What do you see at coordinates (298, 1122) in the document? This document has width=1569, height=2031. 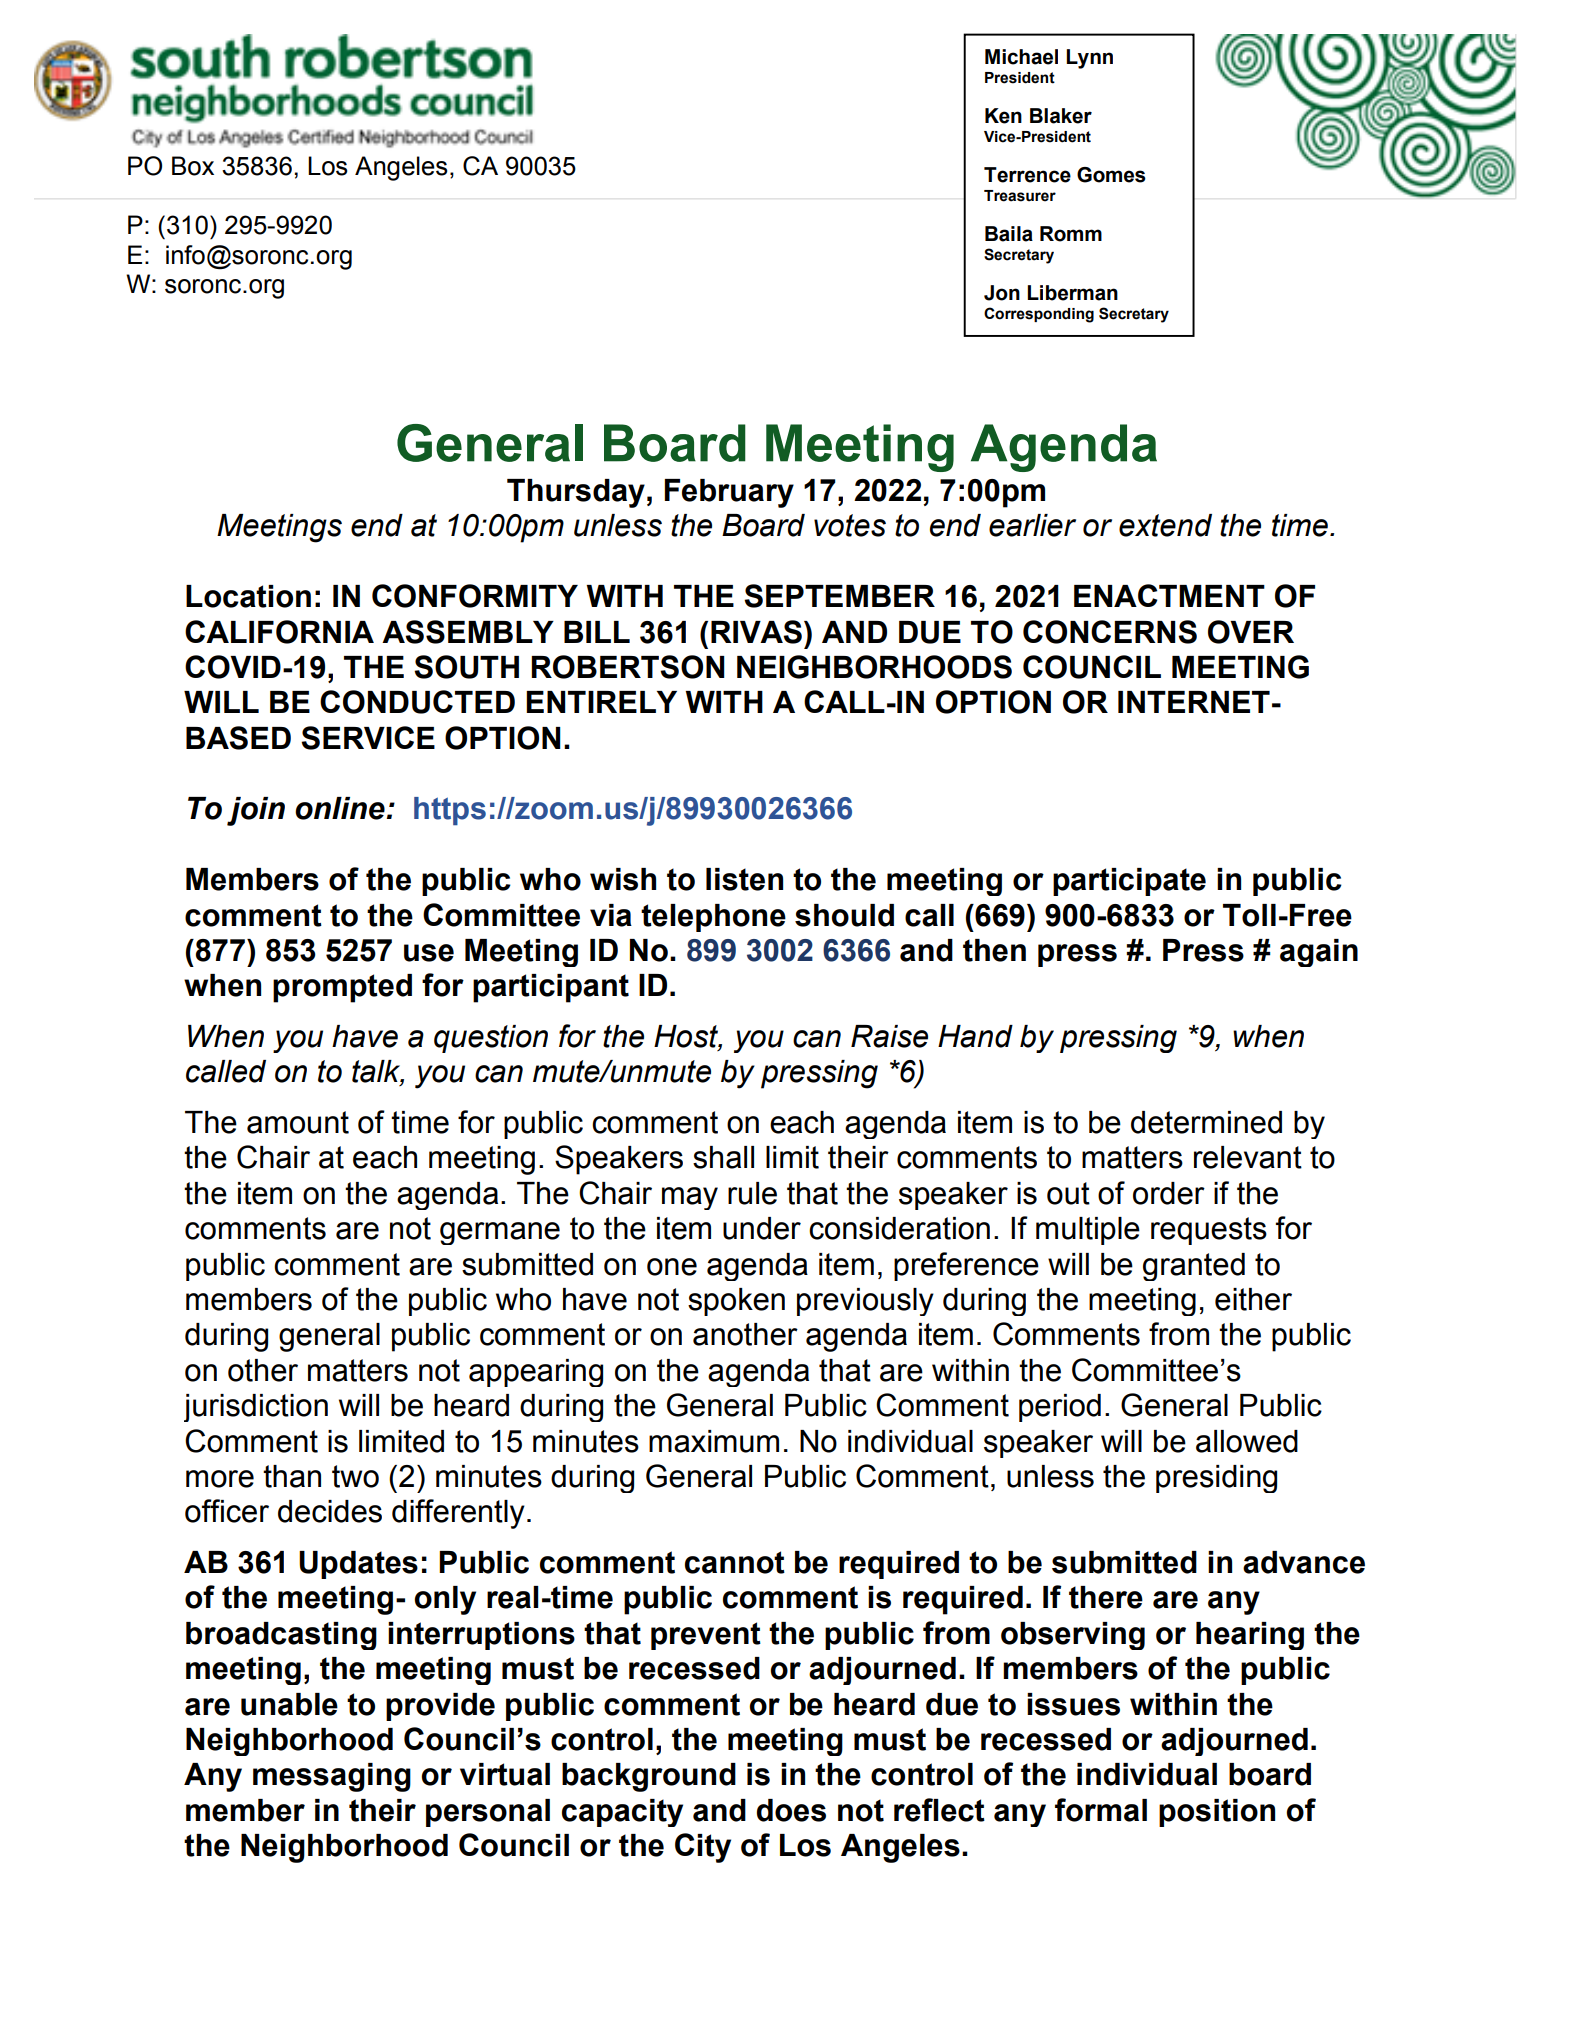 I see `amount` at bounding box center [298, 1122].
